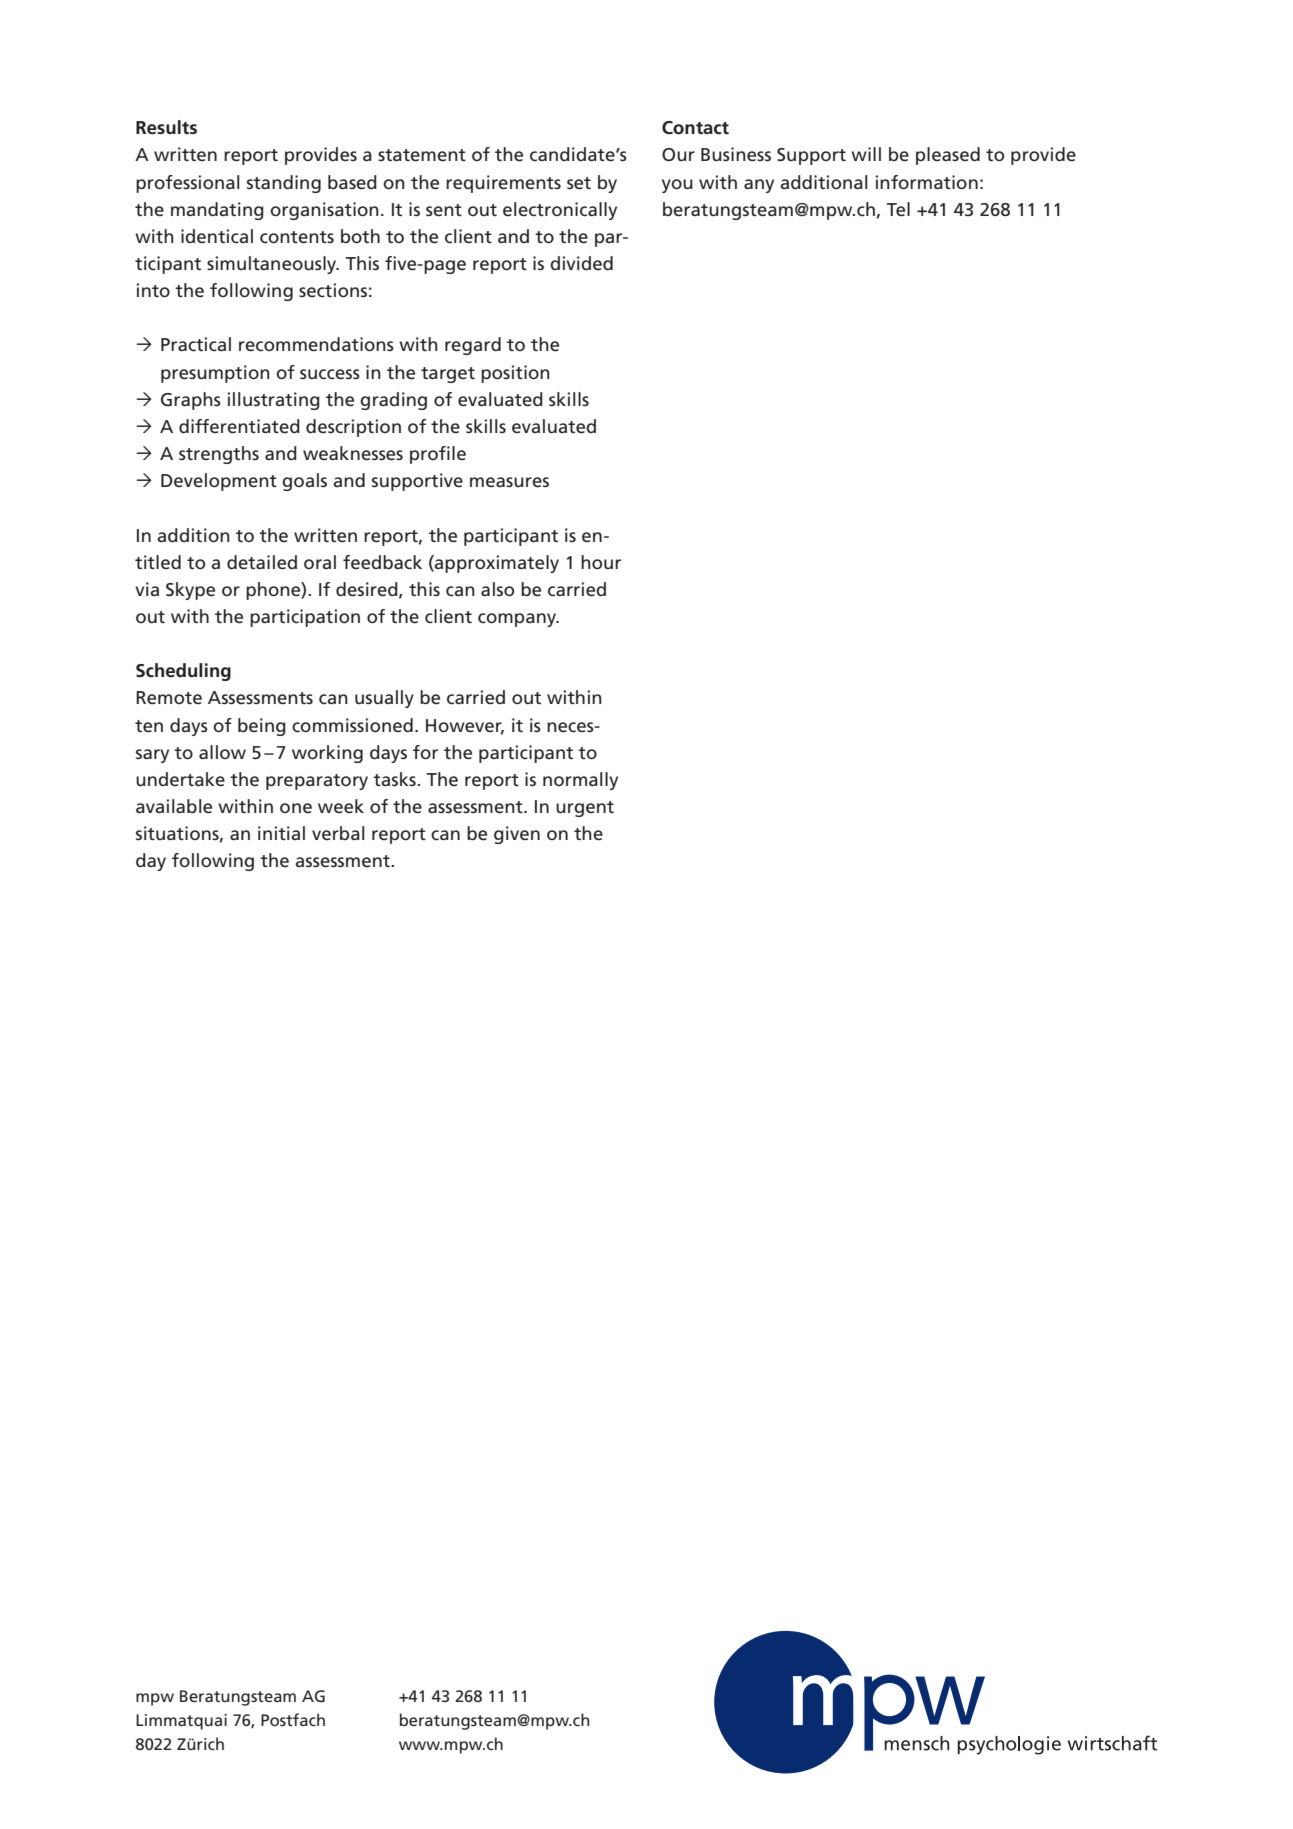  What do you see at coordinates (585, 809) in the screenshot?
I see `urgent` at bounding box center [585, 809].
